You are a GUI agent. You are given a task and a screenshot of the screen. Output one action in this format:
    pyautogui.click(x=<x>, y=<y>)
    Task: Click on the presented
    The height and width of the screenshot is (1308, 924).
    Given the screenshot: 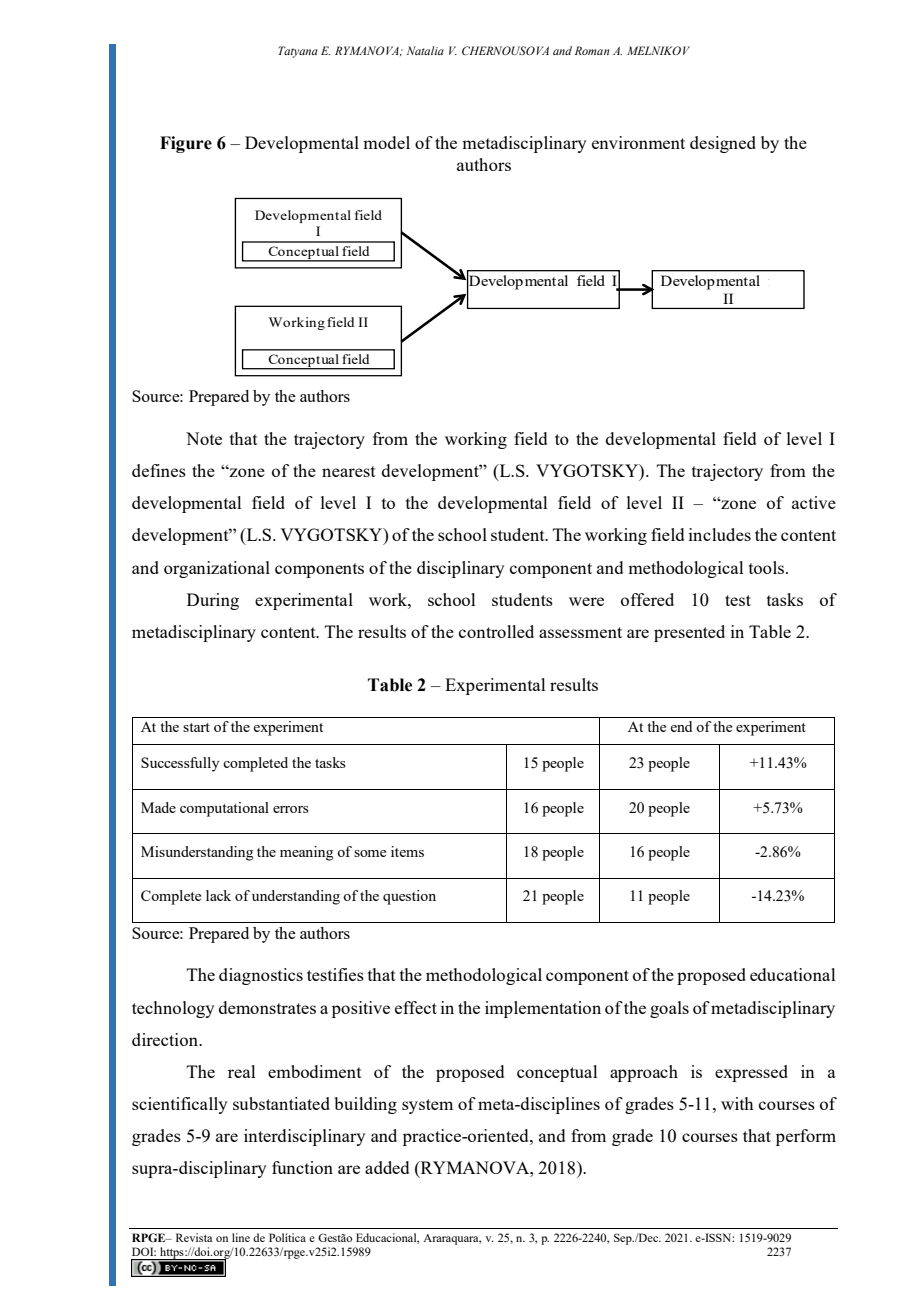 What is the action you would take?
    pyautogui.click(x=689, y=633)
